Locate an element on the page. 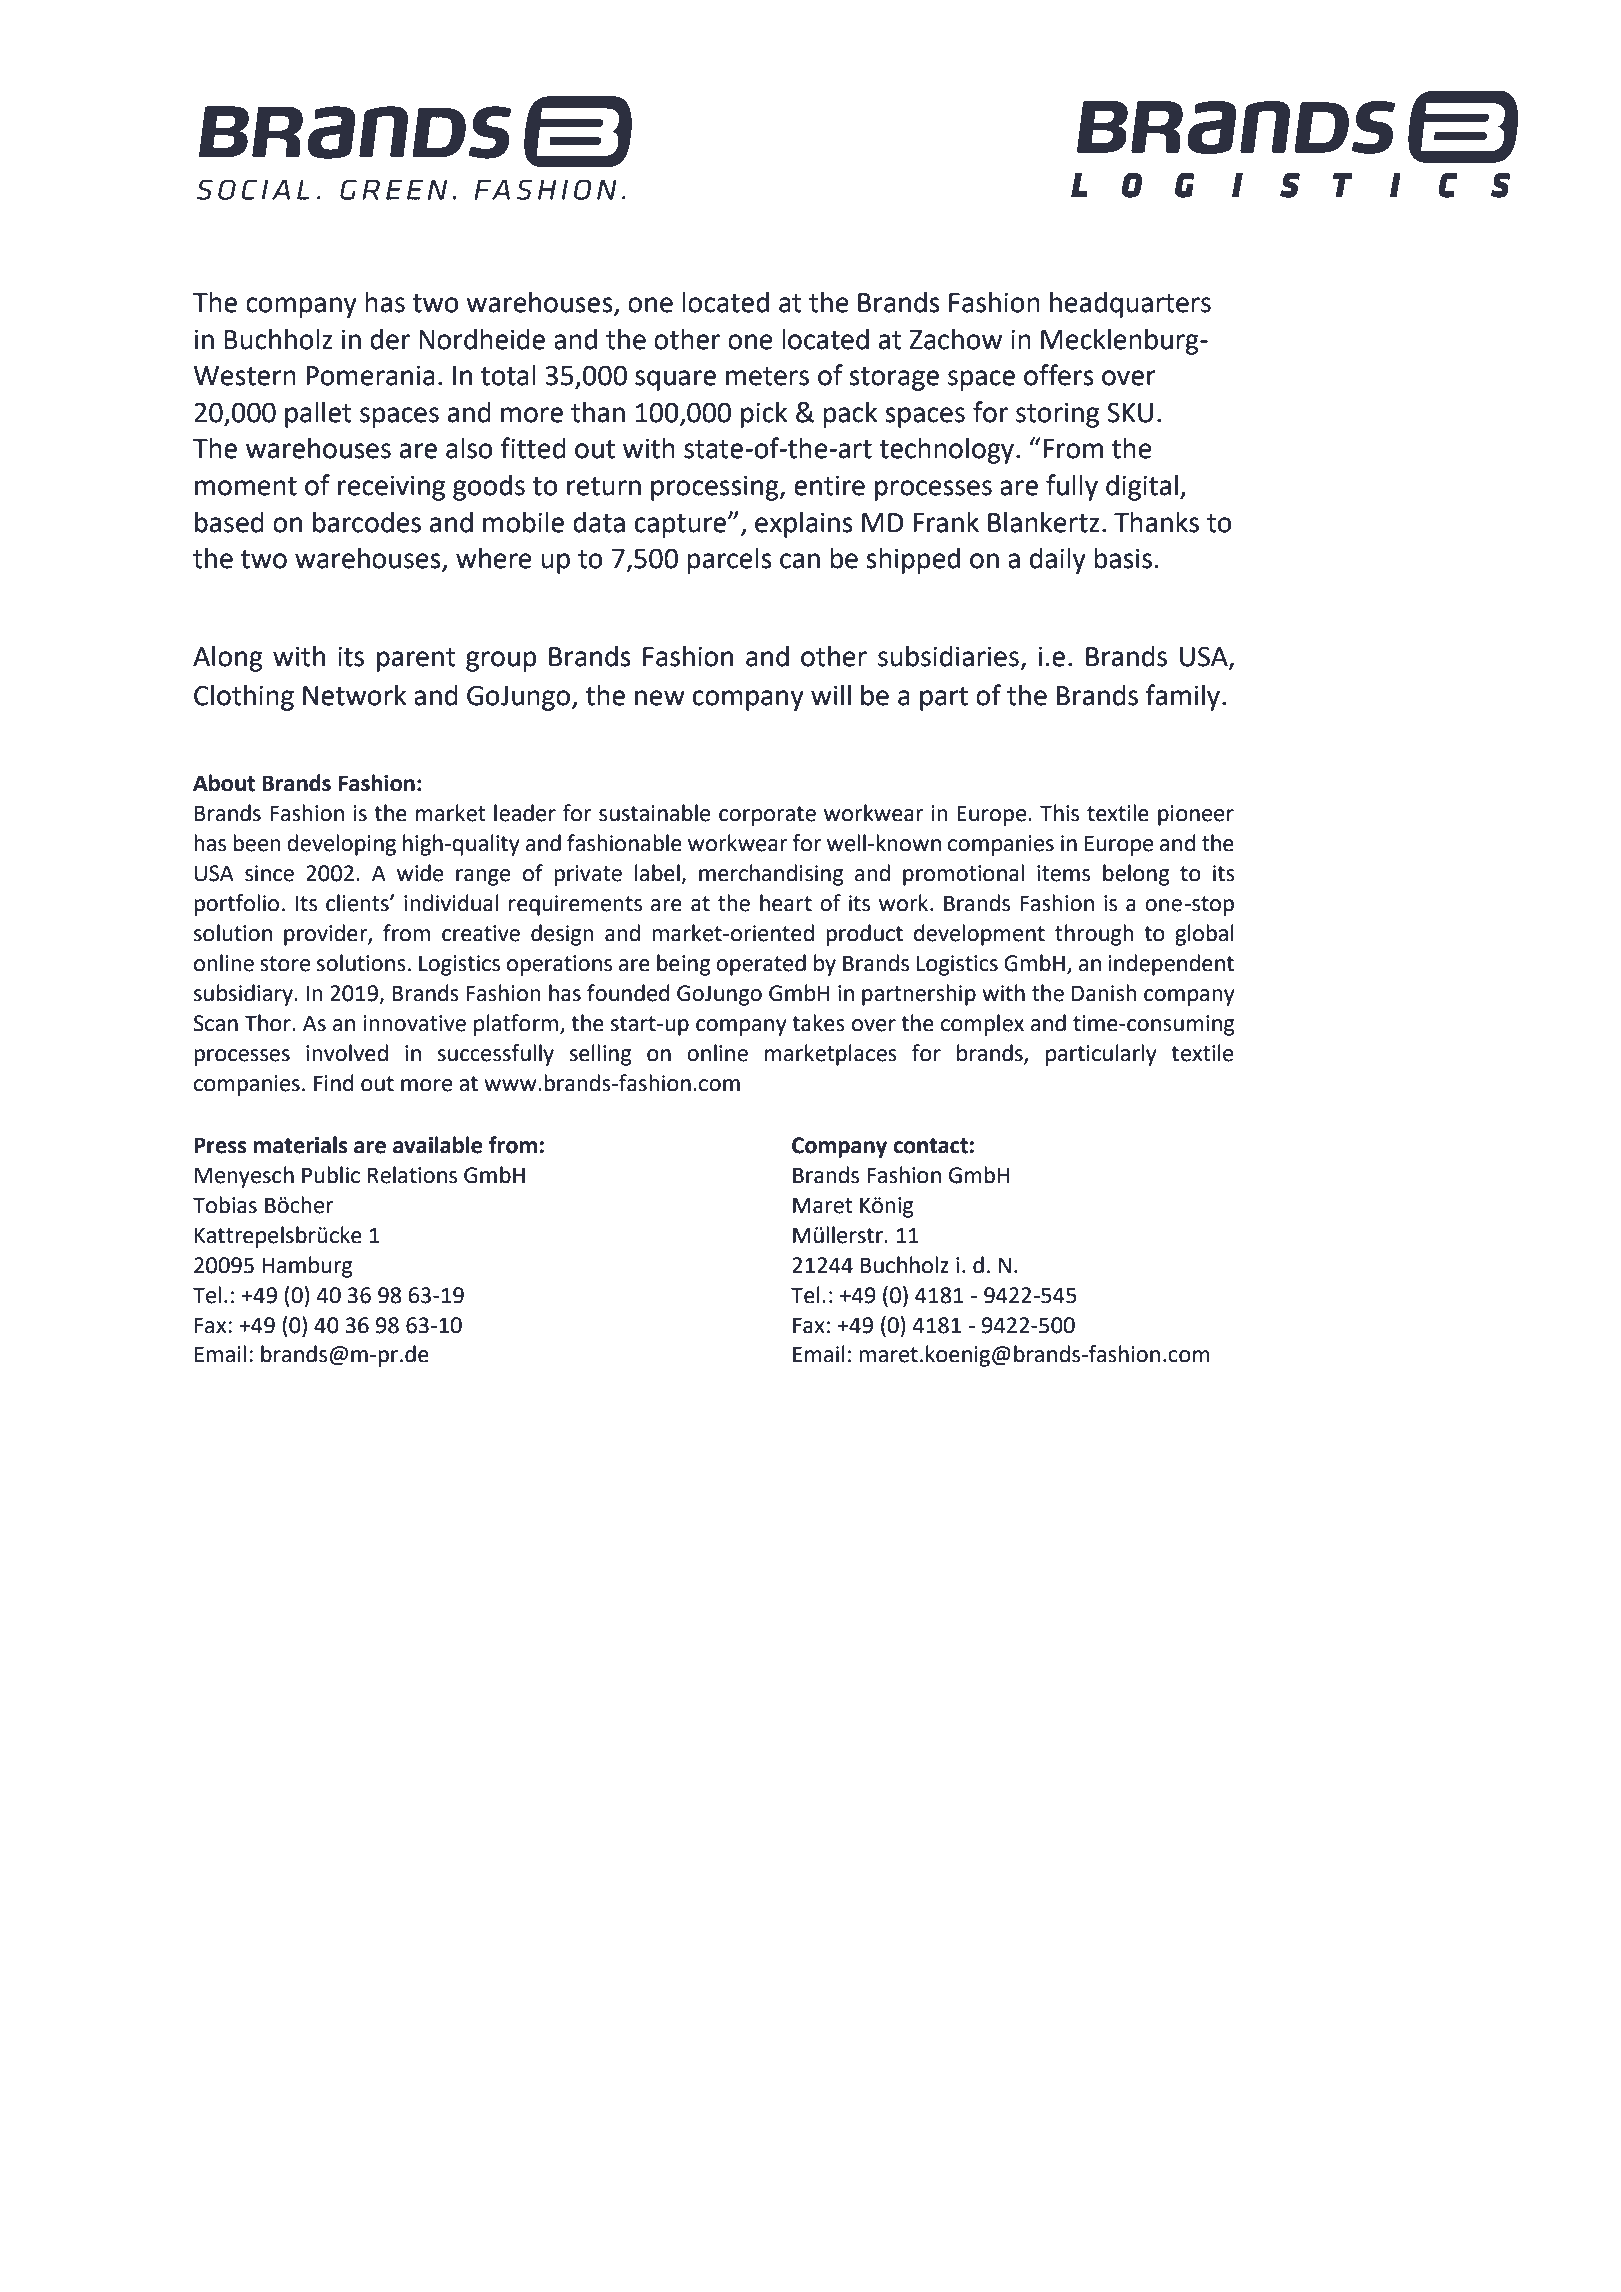 The image size is (1621, 2292). being is located at coordinates (684, 965).
